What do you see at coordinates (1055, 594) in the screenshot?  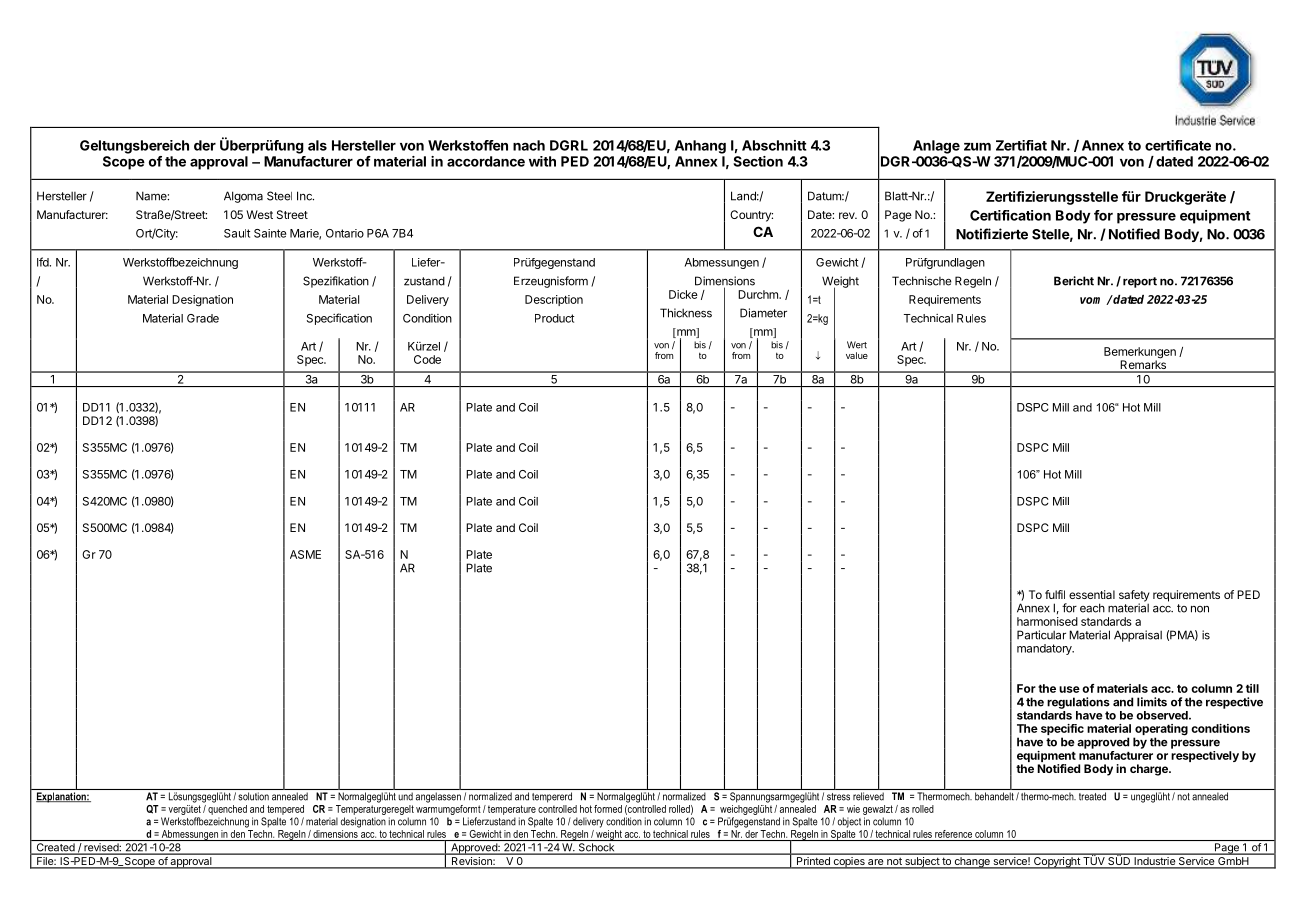 I see `fulfil` at bounding box center [1055, 594].
